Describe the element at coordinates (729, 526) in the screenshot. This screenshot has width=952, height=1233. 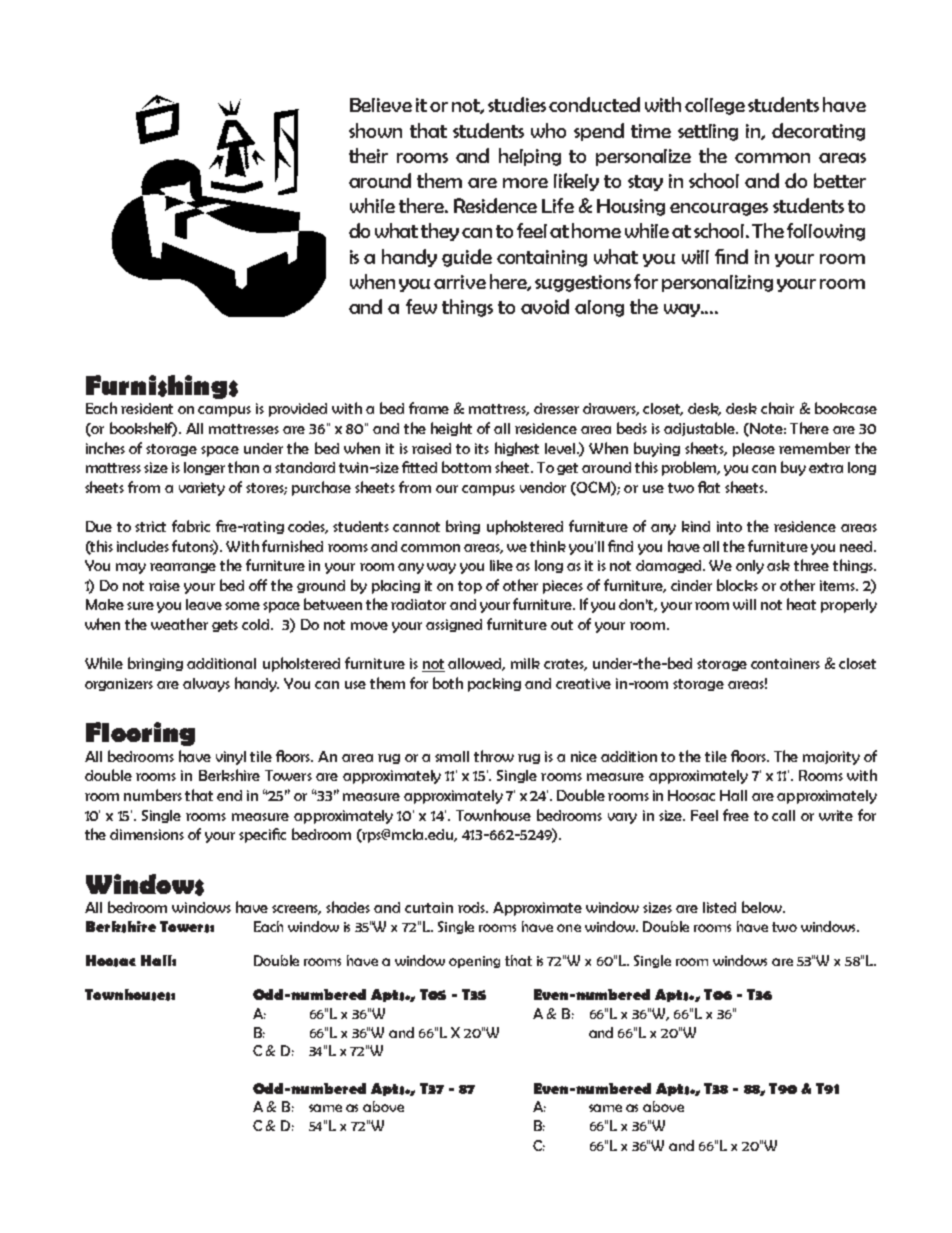
I see `into` at that location.
